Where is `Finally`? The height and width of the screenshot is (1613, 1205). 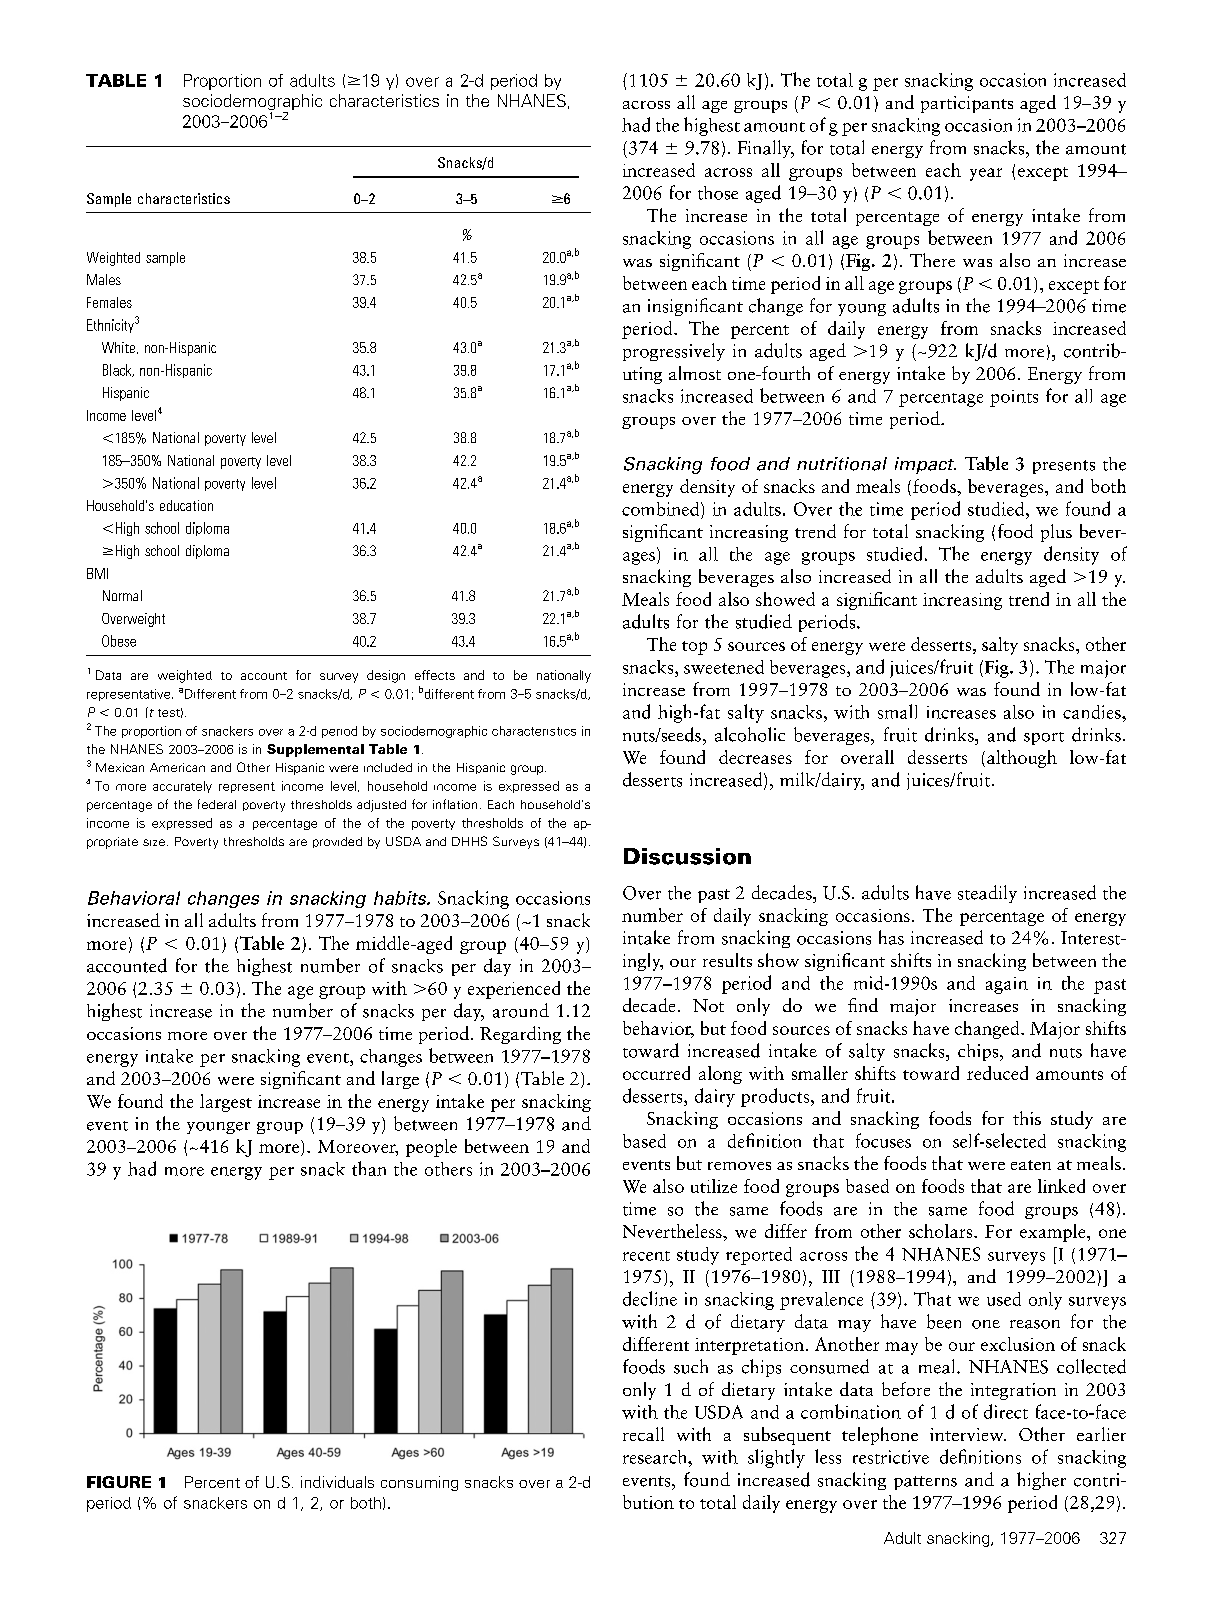
Finally is located at coordinates (766, 149).
